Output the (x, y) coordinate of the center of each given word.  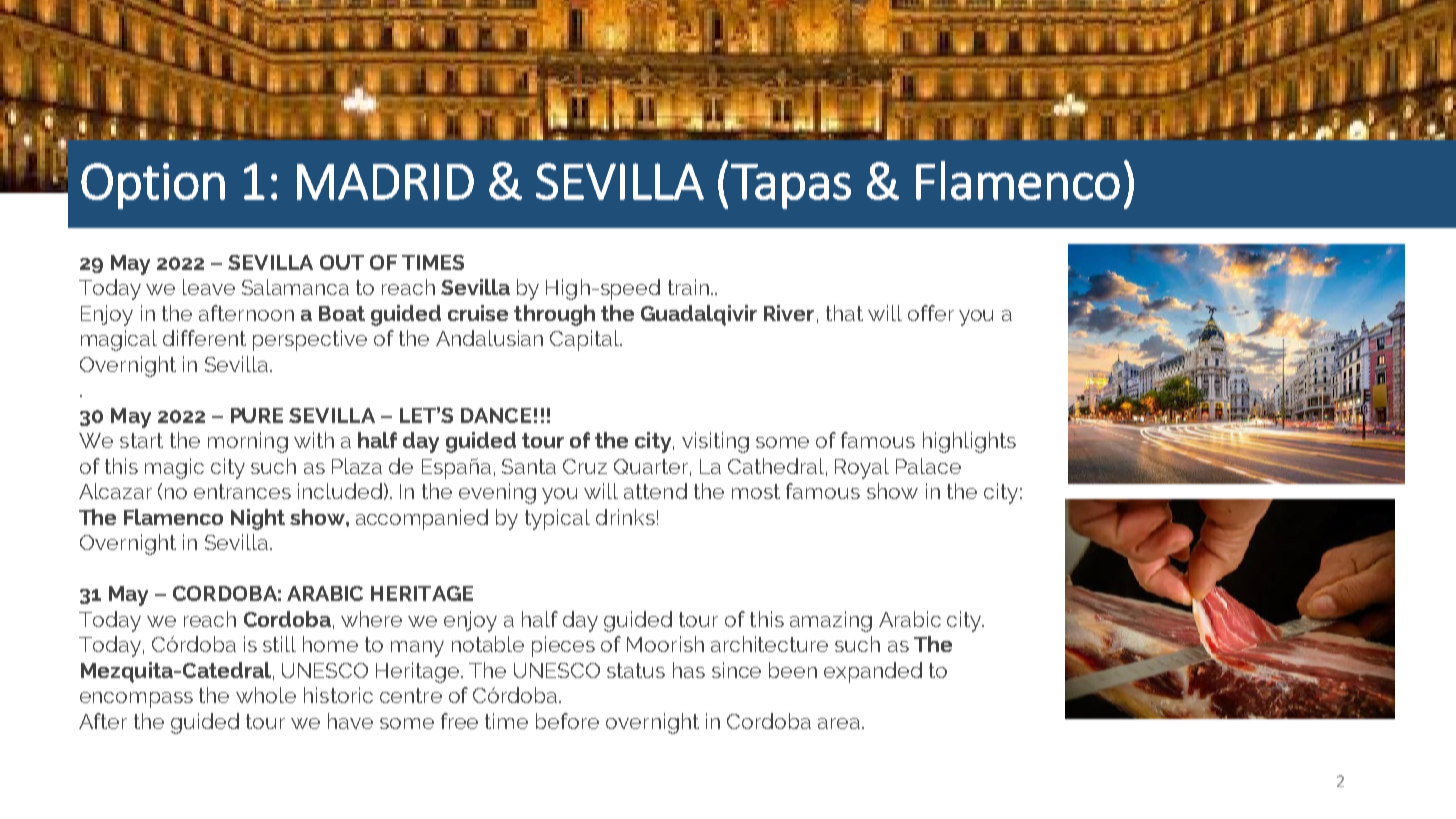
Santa (529, 466)
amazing (831, 621)
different (204, 338)
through (554, 315)
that (844, 313)
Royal (862, 468)
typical (557, 519)
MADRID (385, 181)
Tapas (791, 186)
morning (248, 442)
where (371, 619)
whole (266, 695)
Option (153, 186)
